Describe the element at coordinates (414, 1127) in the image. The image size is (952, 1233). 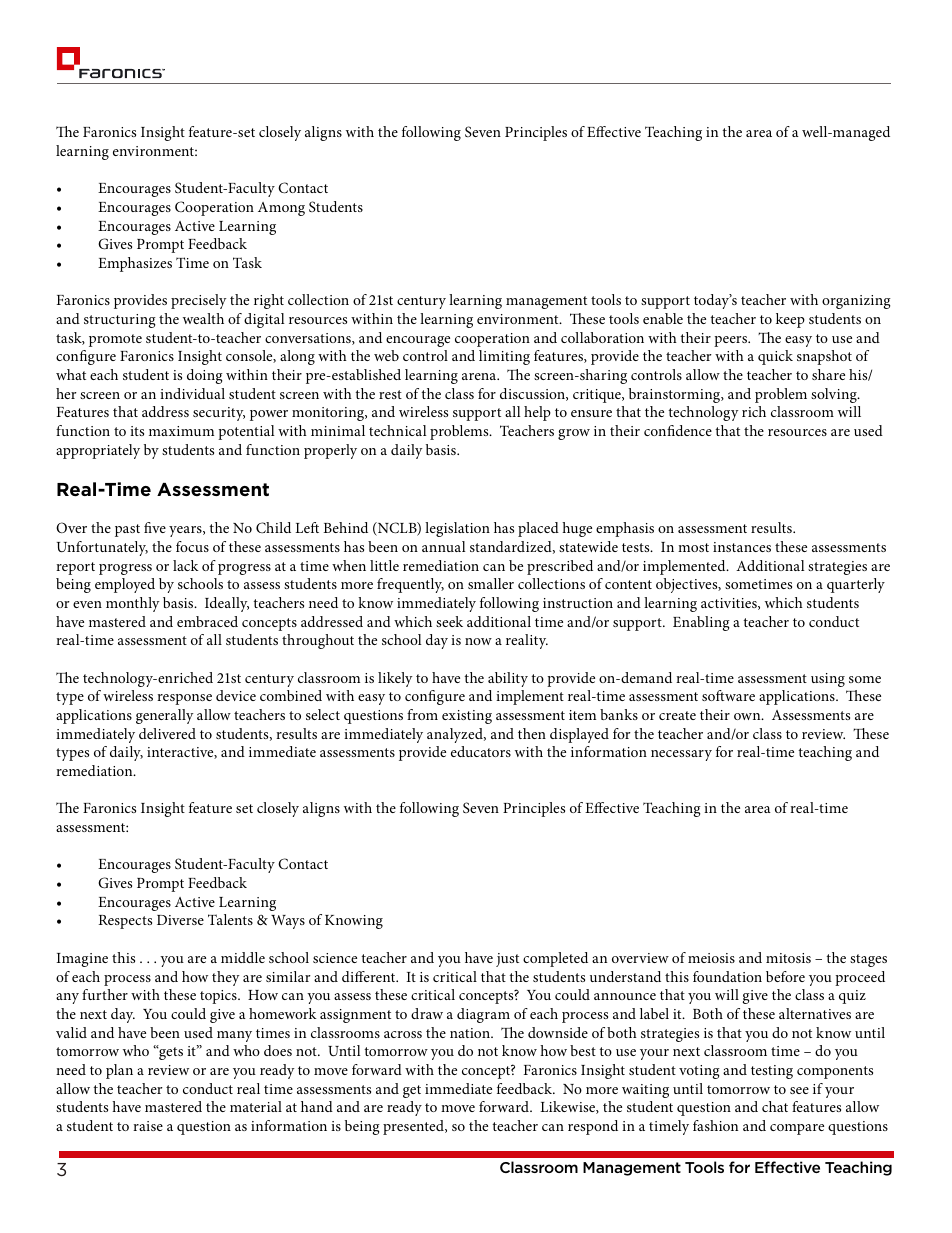
I see `presented` at that location.
